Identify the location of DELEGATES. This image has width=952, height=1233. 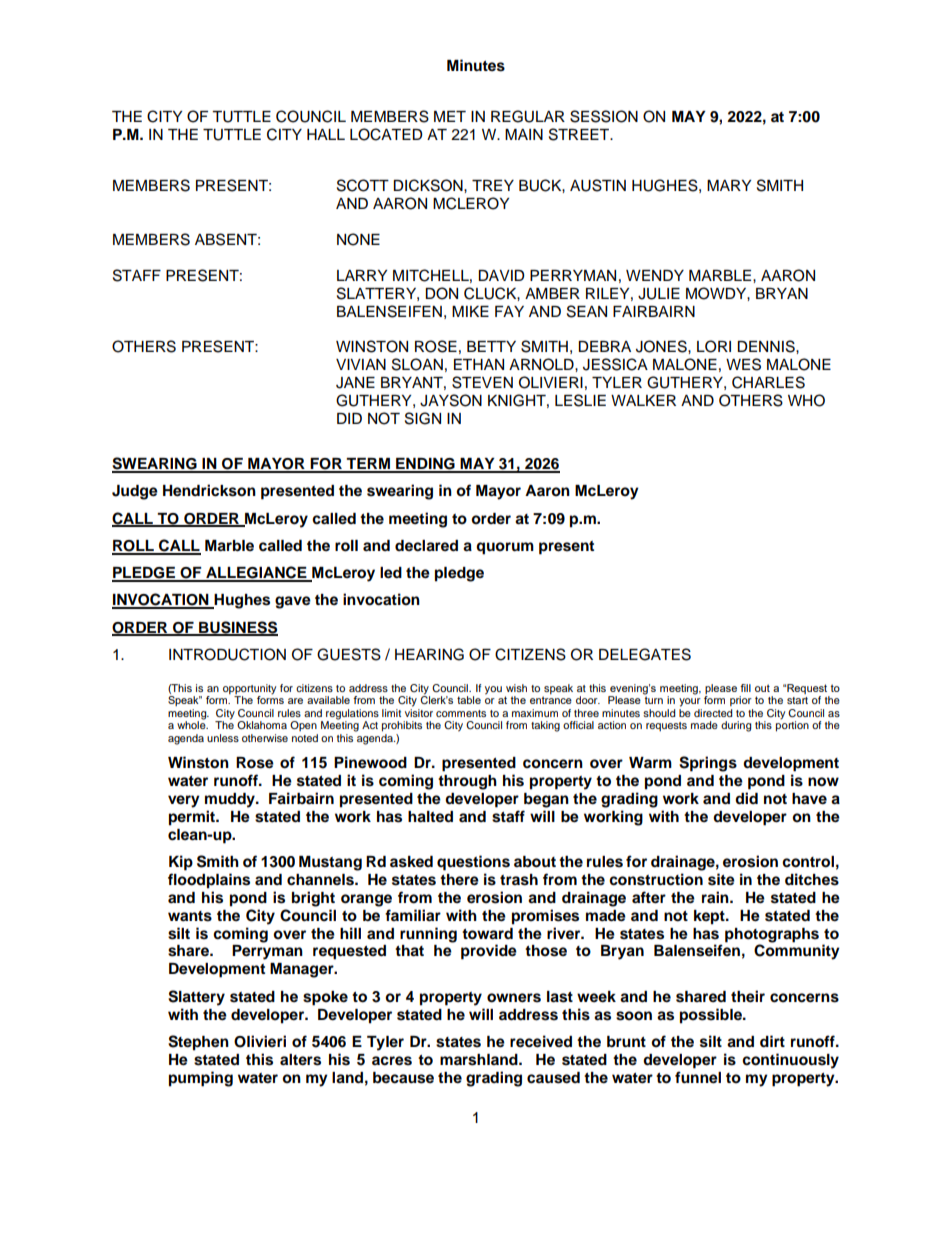
(645, 654).
